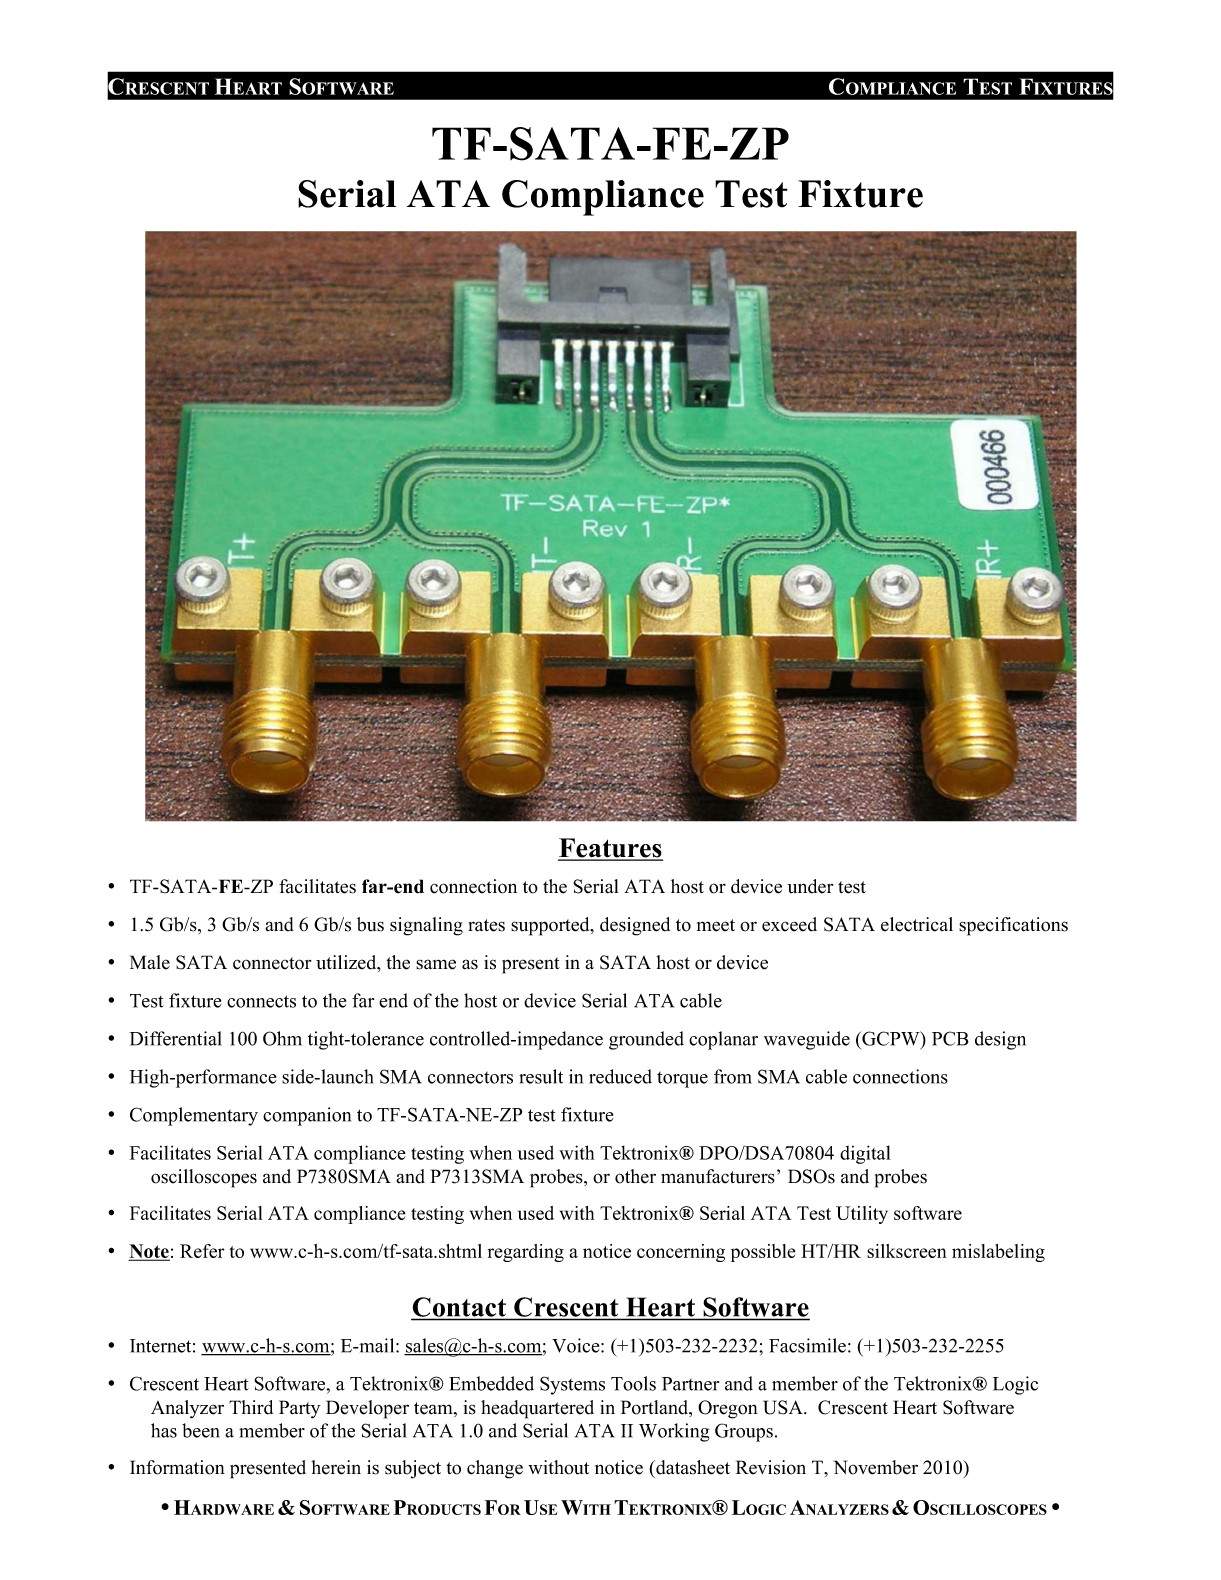  Describe the element at coordinates (620, 1076) in the image. I see `reduced` at that location.
